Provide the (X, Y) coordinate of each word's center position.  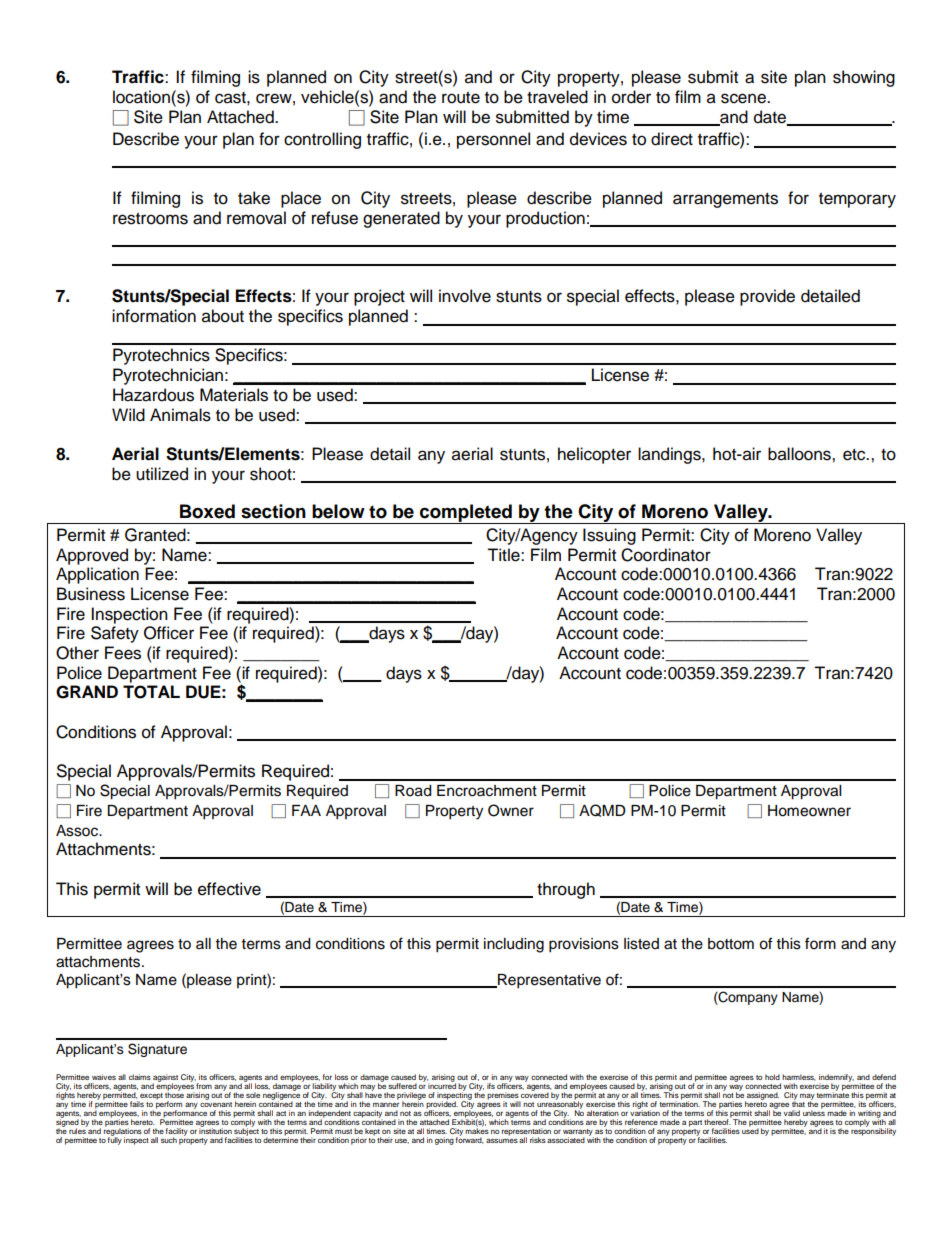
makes (477, 1130)
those (174, 1094)
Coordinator (666, 555)
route (461, 98)
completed (466, 514)
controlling (322, 140)
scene (744, 98)
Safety (115, 634)
